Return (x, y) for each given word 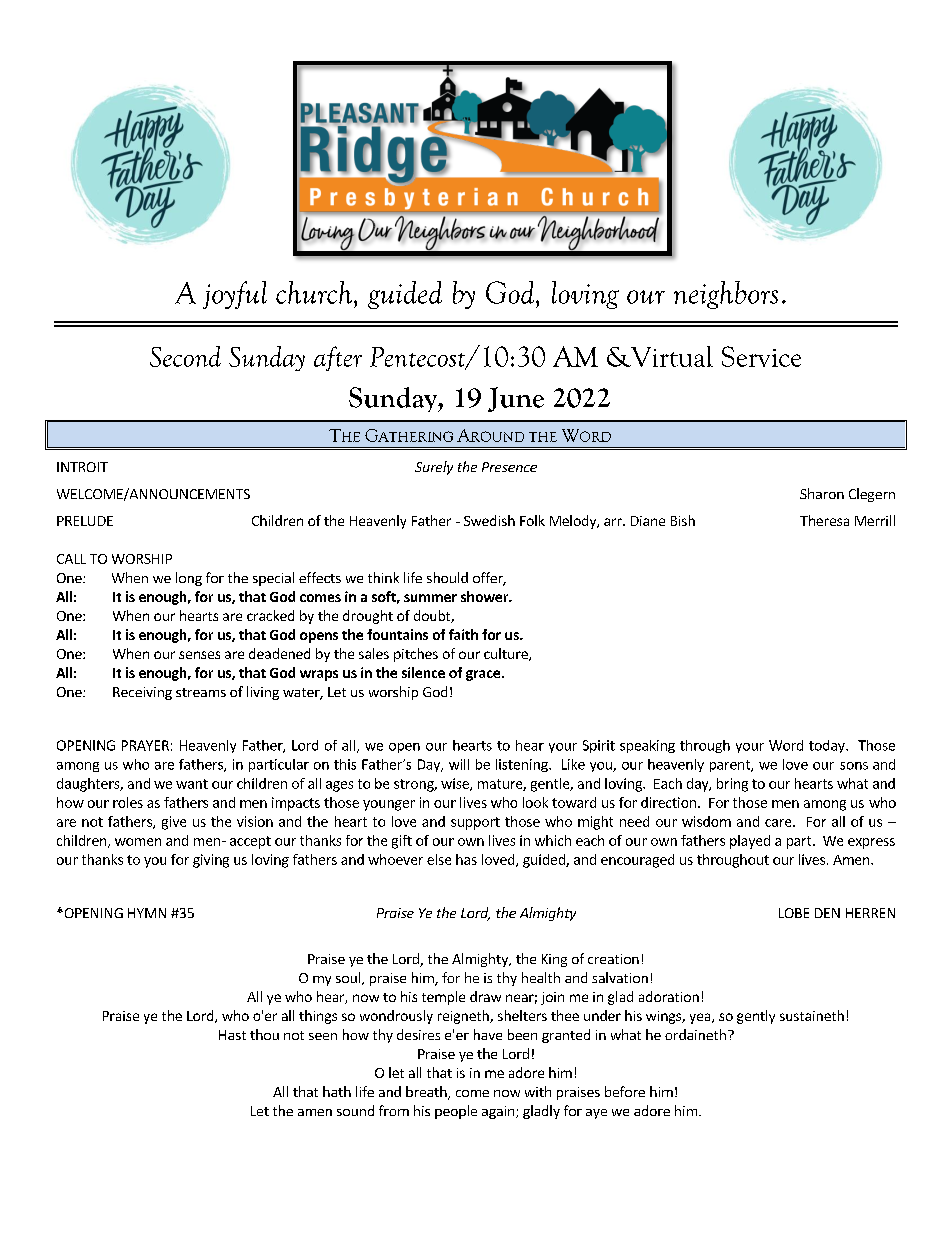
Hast (232, 1035)
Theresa (824, 520)
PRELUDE (85, 521)
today (828, 746)
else (439, 859)
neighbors (726, 295)
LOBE (794, 913)
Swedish (489, 520)
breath (427, 1093)
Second (185, 356)
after (338, 358)
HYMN (147, 913)
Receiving (142, 693)
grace (483, 675)
